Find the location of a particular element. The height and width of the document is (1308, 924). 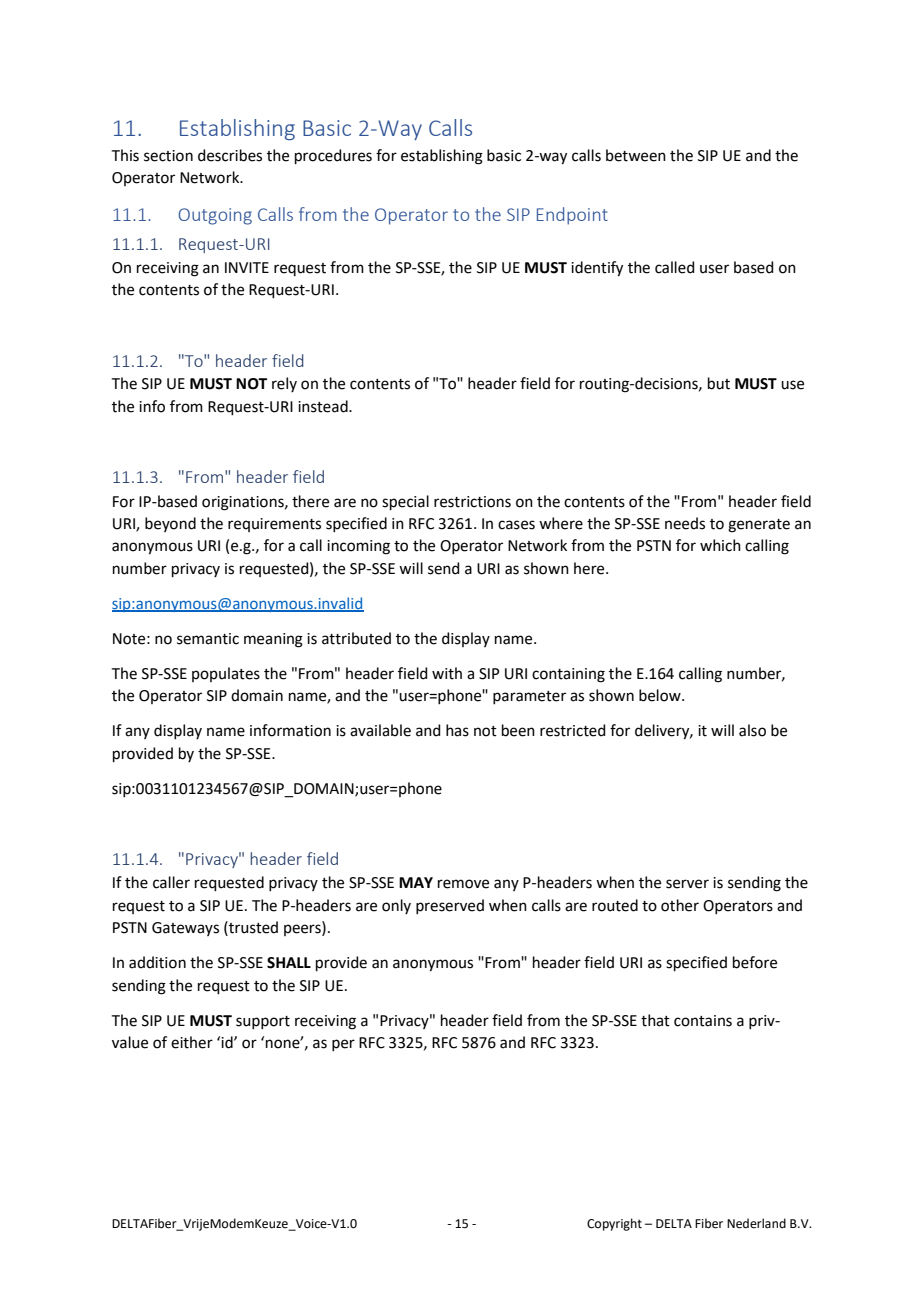

contains is located at coordinates (703, 1021).
